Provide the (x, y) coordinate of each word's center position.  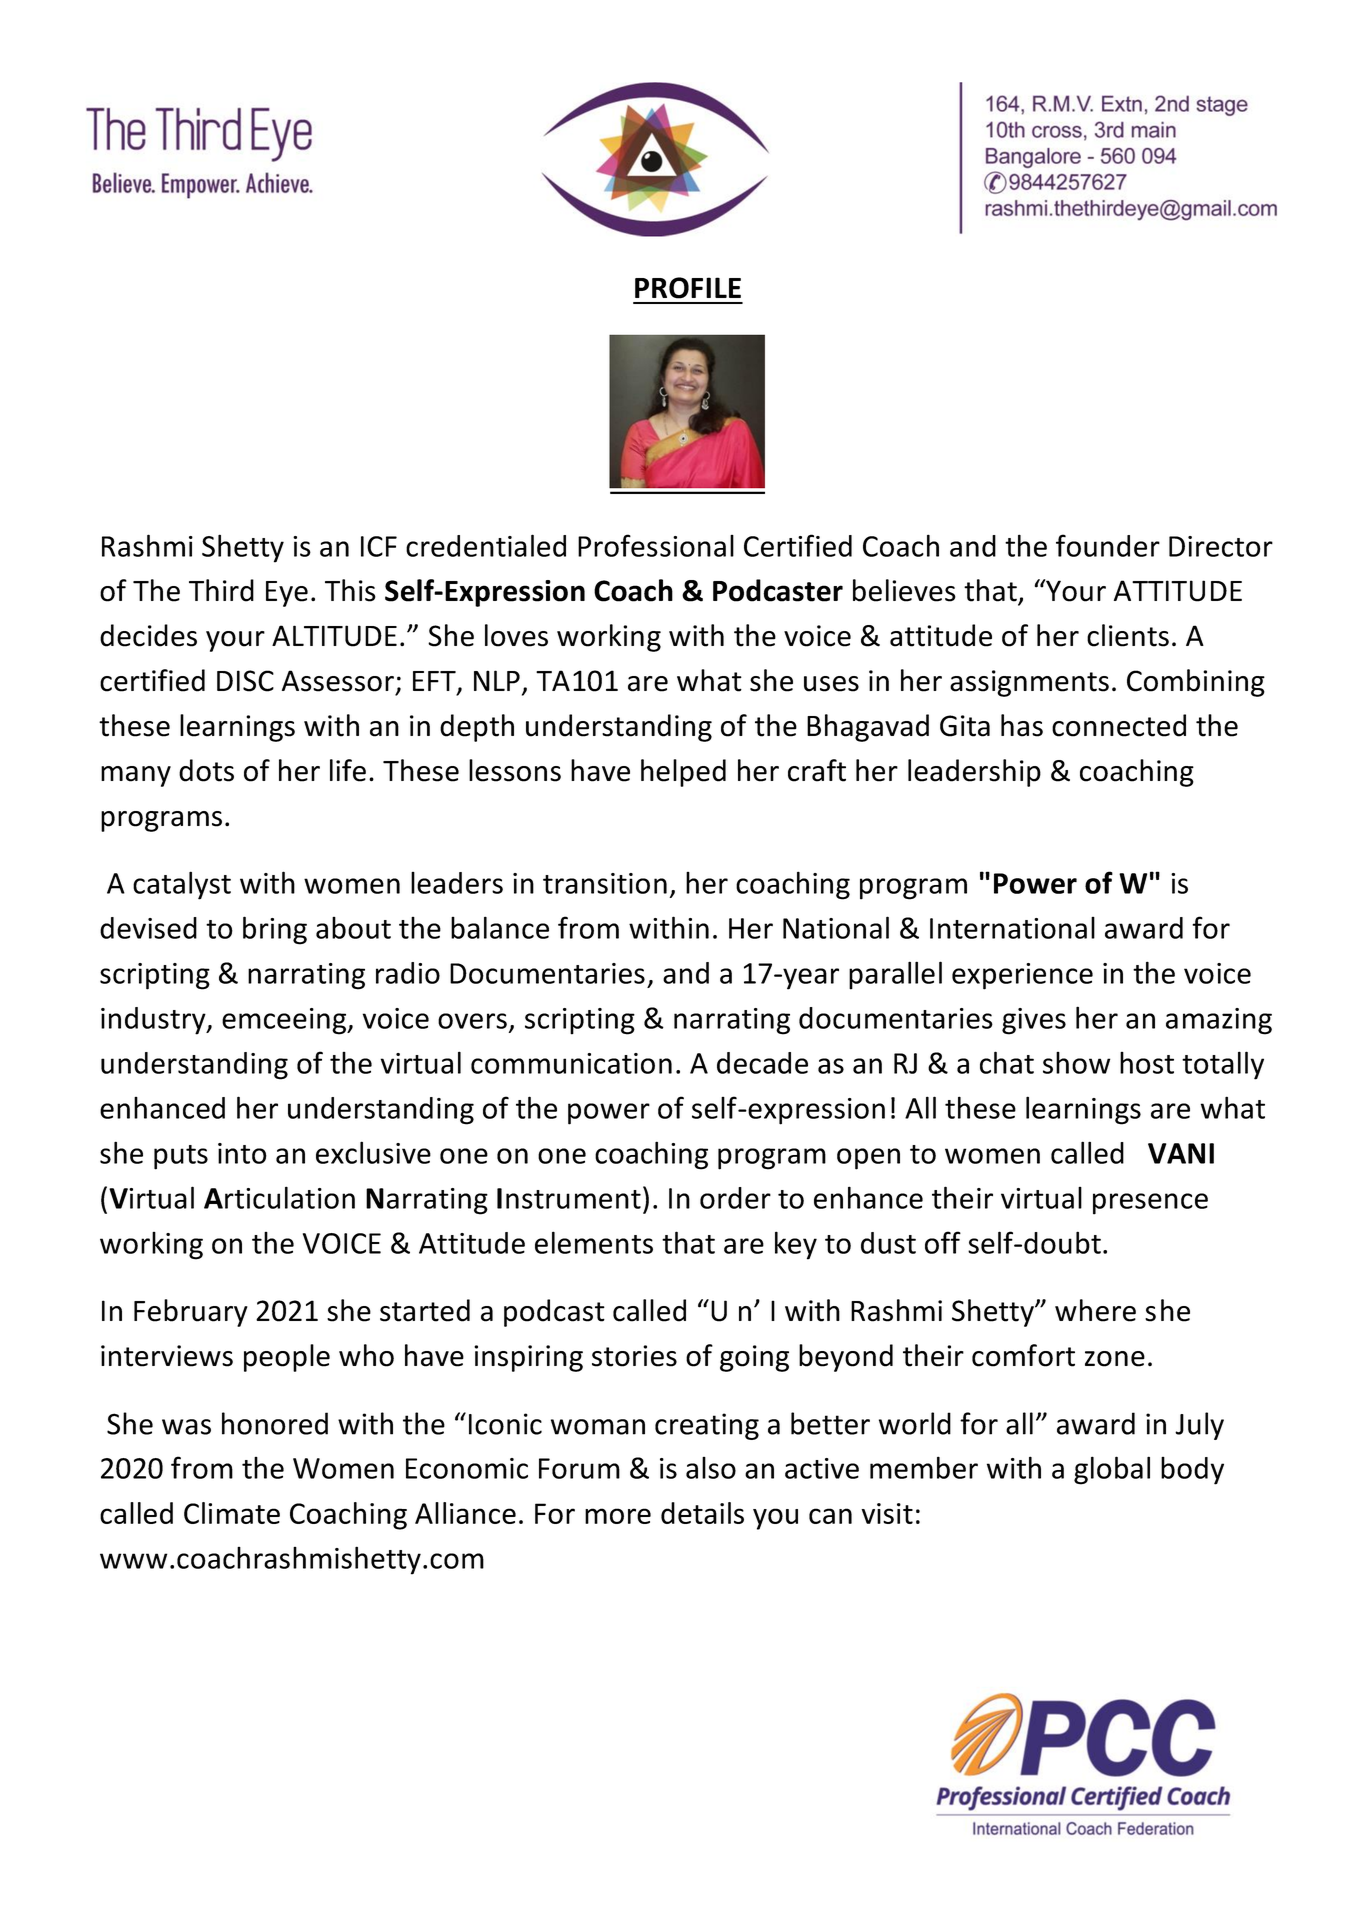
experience (1022, 976)
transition (605, 883)
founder (1108, 545)
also (711, 1468)
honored (275, 1423)
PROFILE (688, 288)
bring (275, 930)
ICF (379, 546)
